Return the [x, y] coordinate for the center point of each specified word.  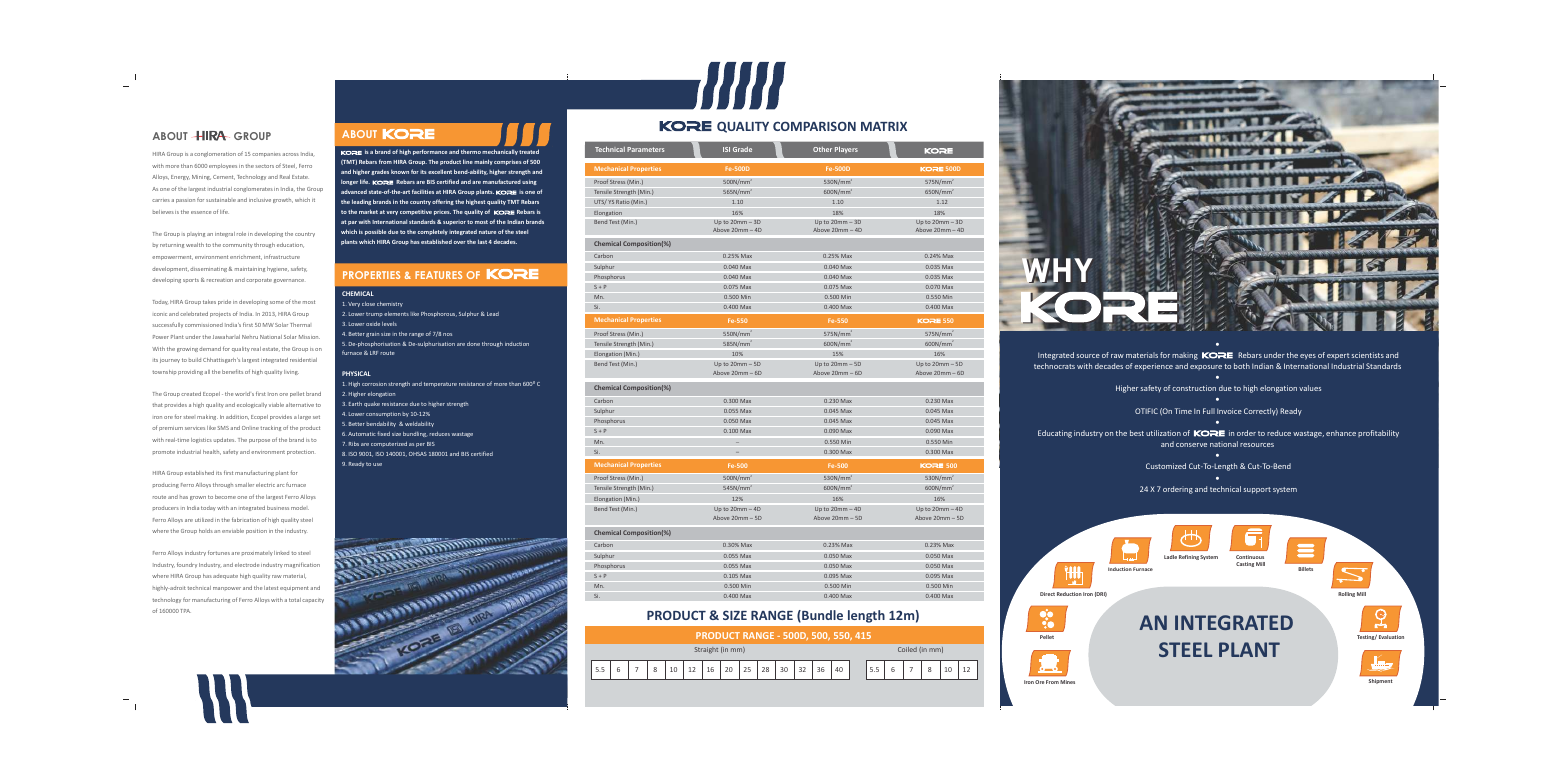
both [1242, 366]
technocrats [1054, 366]
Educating [1055, 434]
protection [300, 452]
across [290, 154]
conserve [1191, 445]
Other [822, 149]
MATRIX [884, 126]
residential [303, 360]
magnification [302, 565]
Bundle [821, 616]
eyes [1308, 357]
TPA [185, 611]
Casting [1245, 564]
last [482, 241]
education [290, 245]
